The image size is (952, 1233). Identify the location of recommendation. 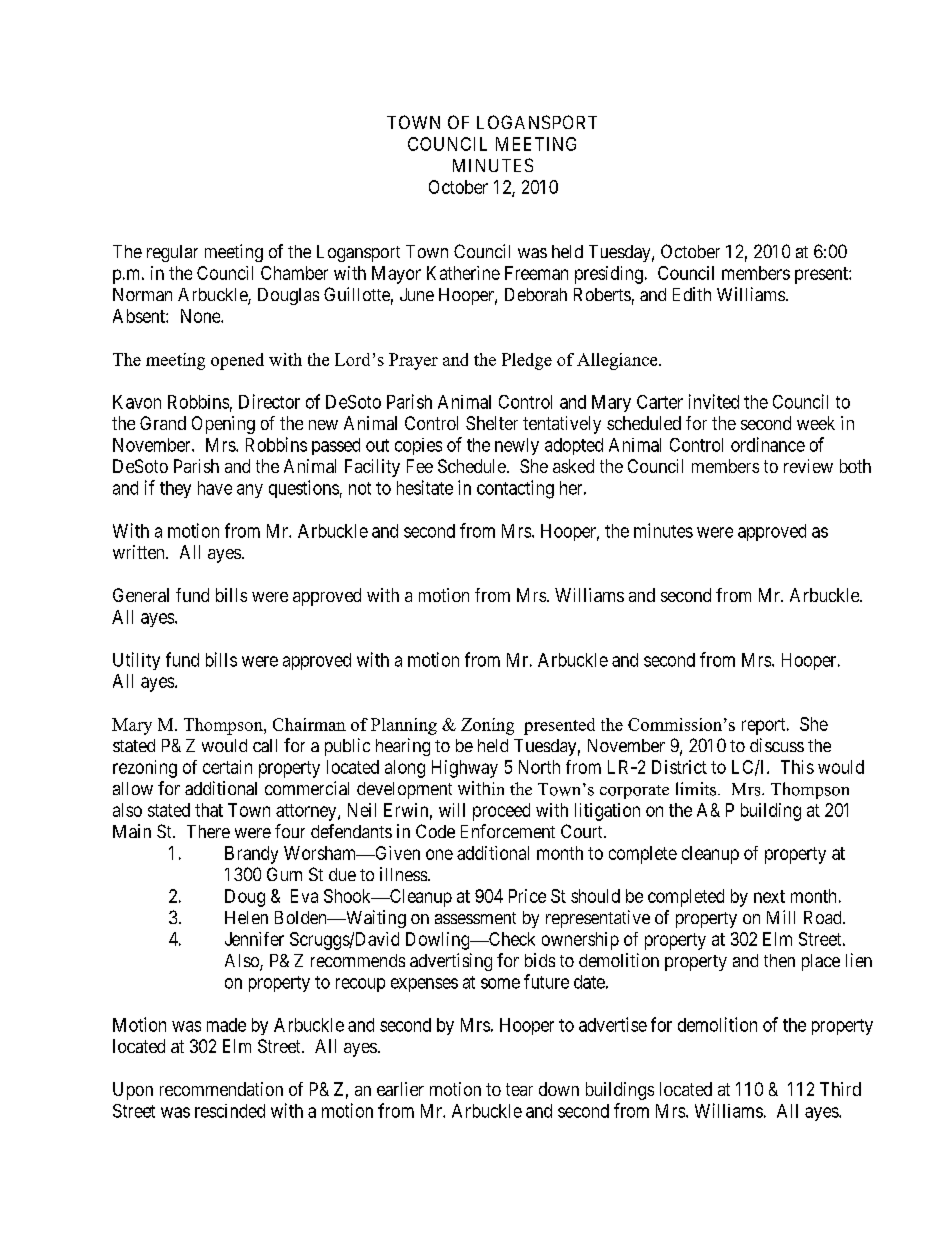
(221, 1089).
